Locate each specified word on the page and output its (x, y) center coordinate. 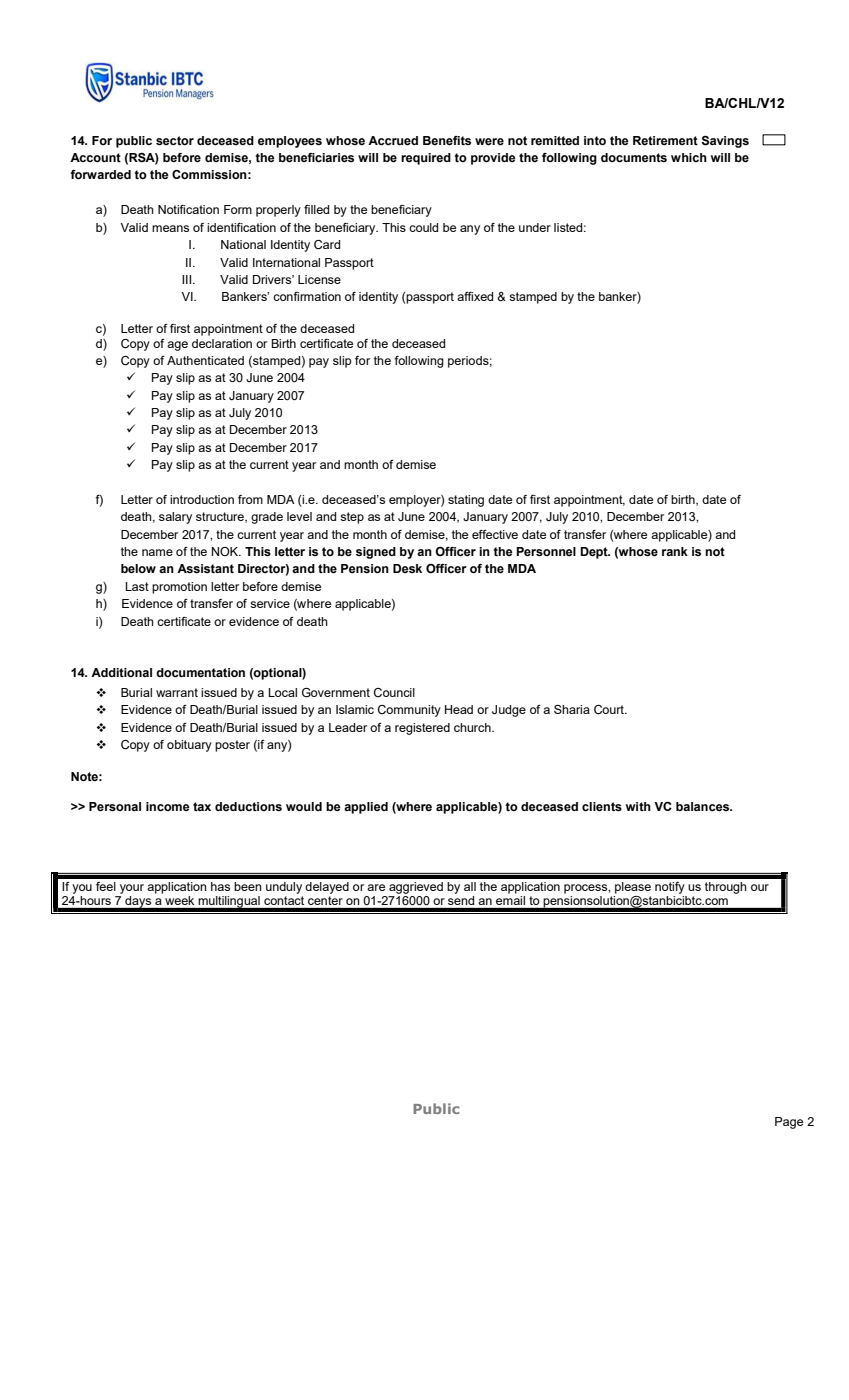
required (426, 159)
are (376, 887)
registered (422, 729)
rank (675, 551)
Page (789, 1123)
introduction (202, 499)
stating (466, 501)
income (168, 807)
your (132, 889)
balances (704, 807)
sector (175, 141)
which (689, 157)
